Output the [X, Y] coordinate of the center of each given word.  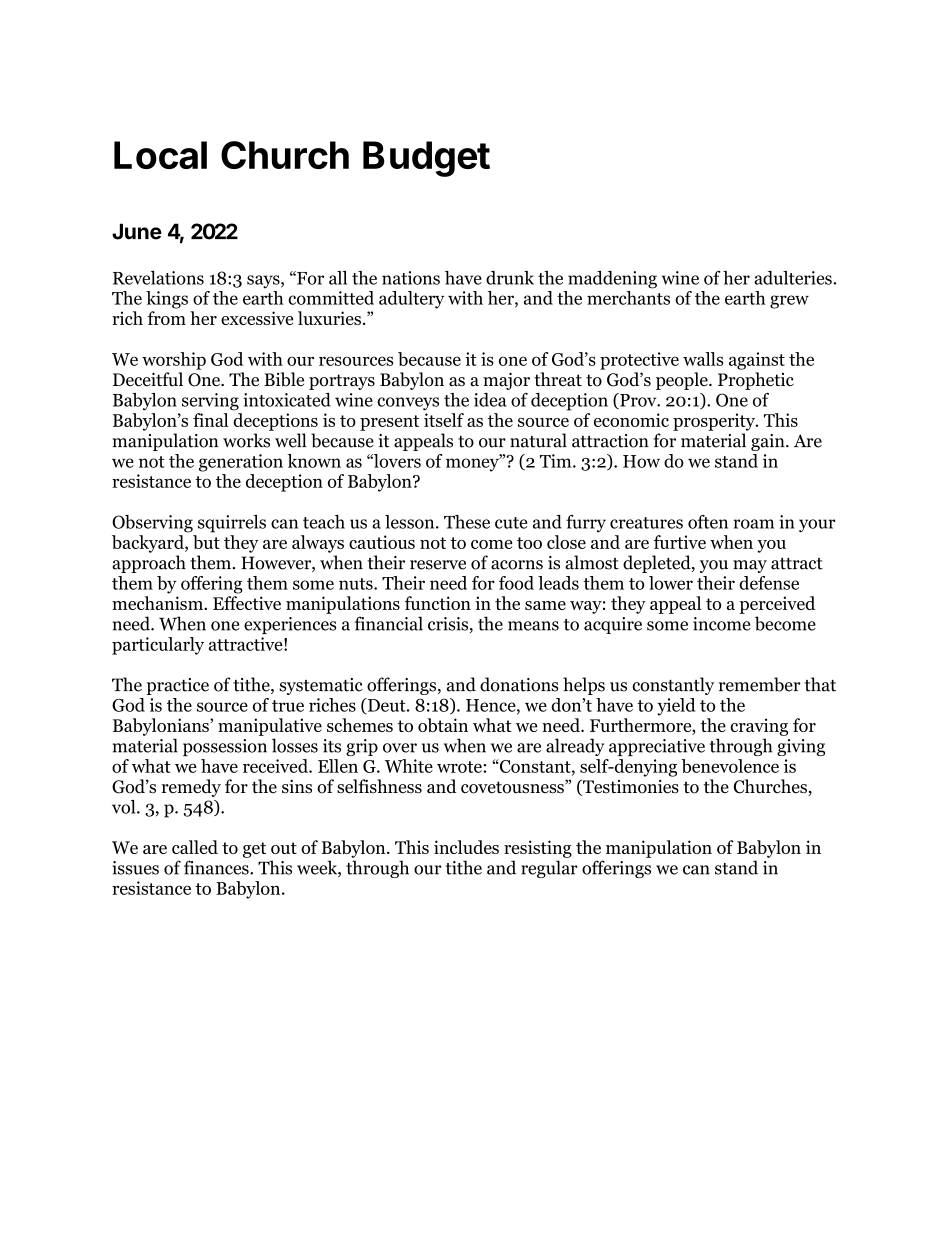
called [195, 847]
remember [760, 684]
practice [177, 686]
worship [174, 361]
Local [160, 155]
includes [466, 847]
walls [703, 359]
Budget [426, 159]
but [206, 542]
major [506, 381]
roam [753, 524]
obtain [443, 725]
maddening [612, 280]
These [467, 522]
